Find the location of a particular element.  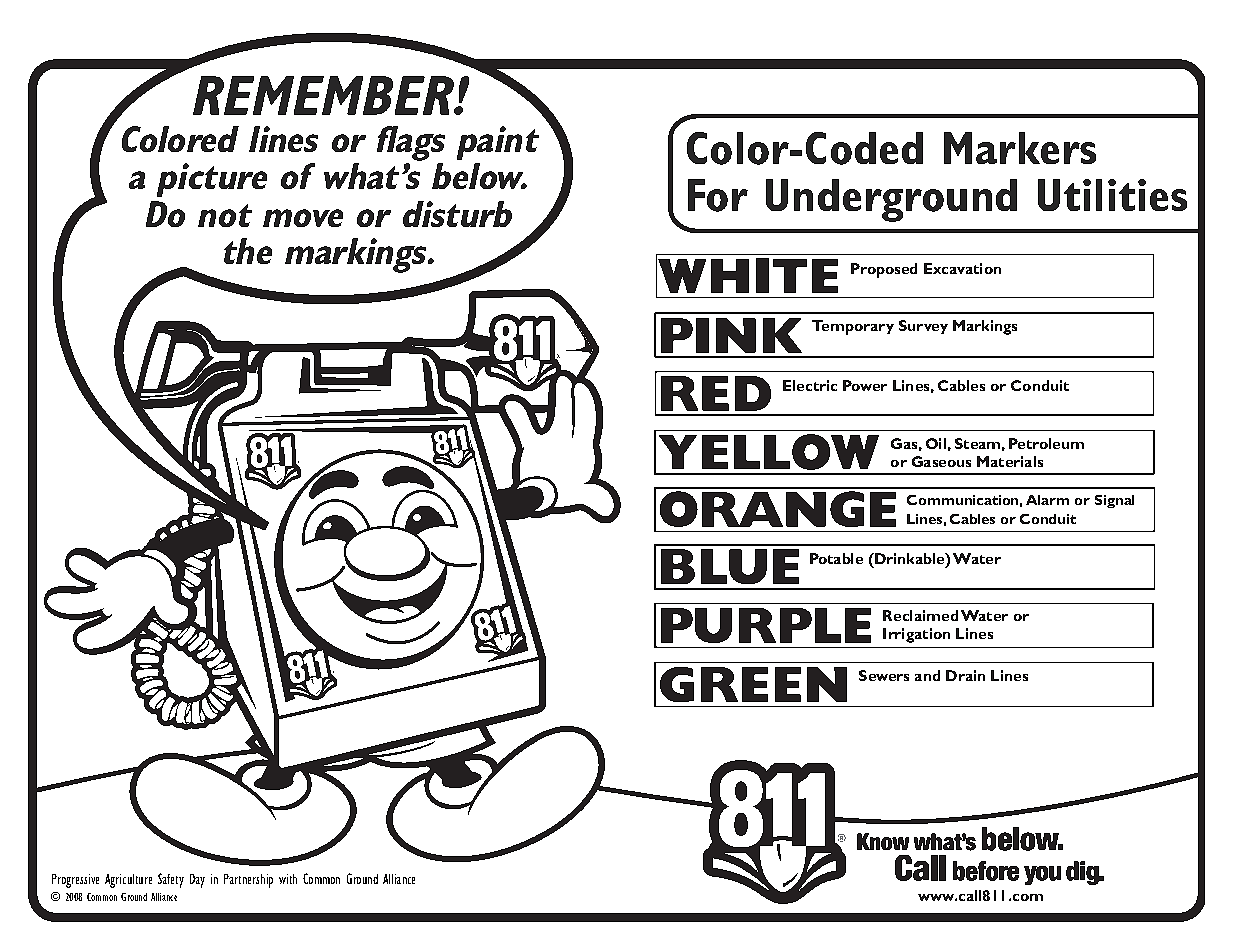

Proposed is located at coordinates (884, 270).
